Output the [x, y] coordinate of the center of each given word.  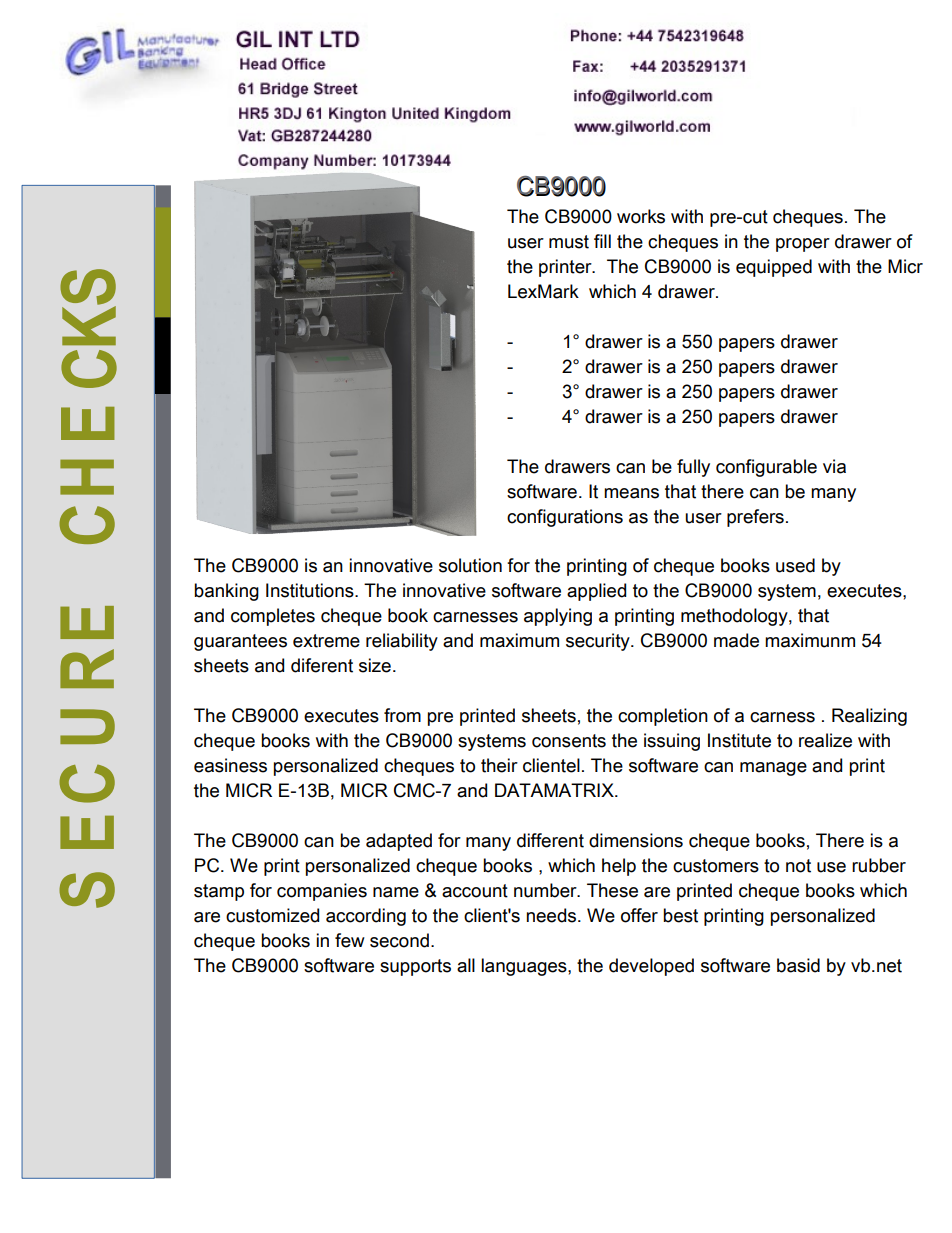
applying [558, 617]
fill [602, 241]
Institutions [311, 590]
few [350, 940]
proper [803, 245]
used [795, 565]
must [569, 242]
